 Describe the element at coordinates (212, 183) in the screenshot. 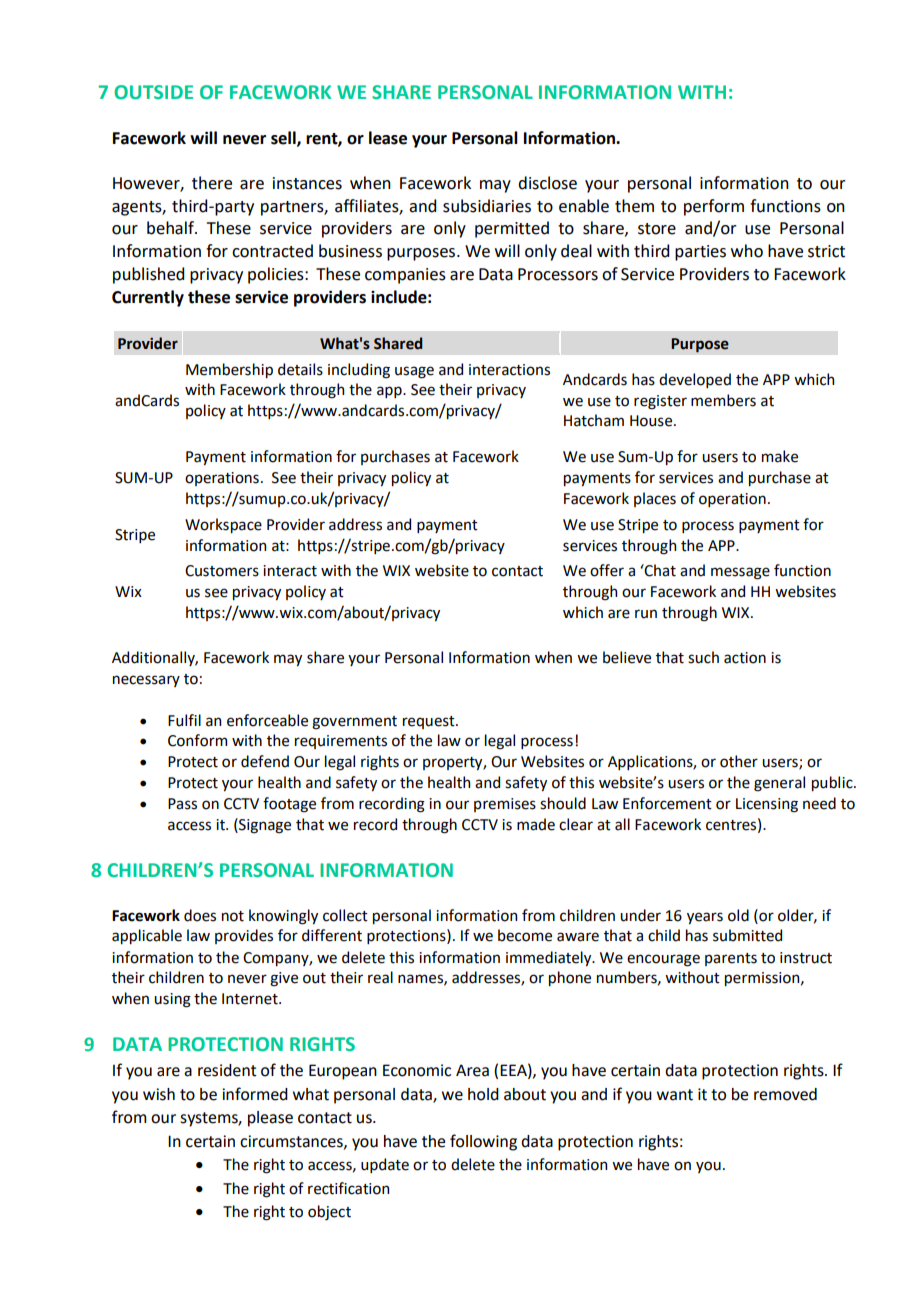

I see `there` at that location.
